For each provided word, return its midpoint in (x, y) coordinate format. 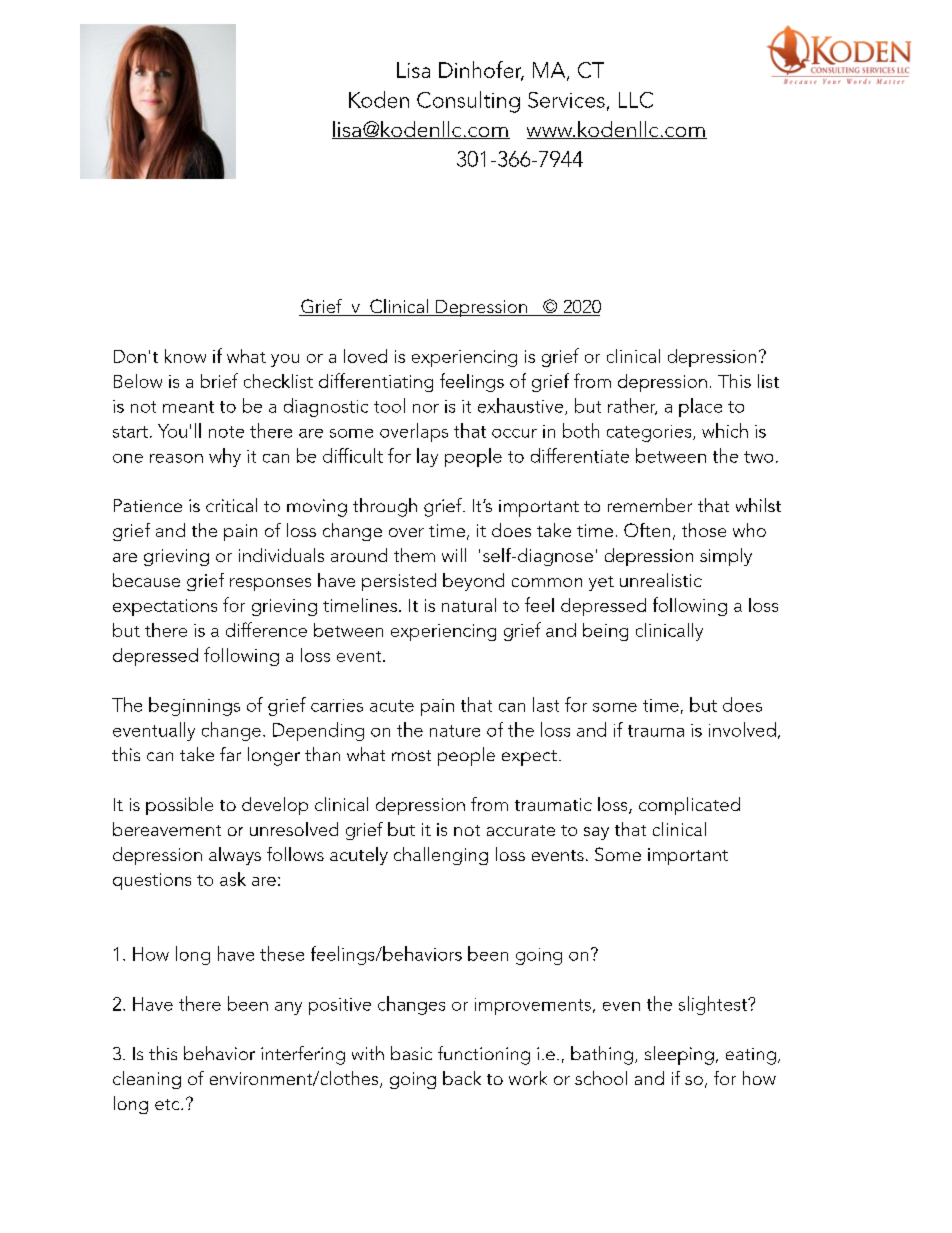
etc (168, 1104)
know (185, 356)
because (146, 580)
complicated (689, 806)
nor (426, 408)
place (700, 407)
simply (726, 557)
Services (566, 100)
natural (469, 605)
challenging (441, 856)
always (235, 856)
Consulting (468, 102)
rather (632, 406)
